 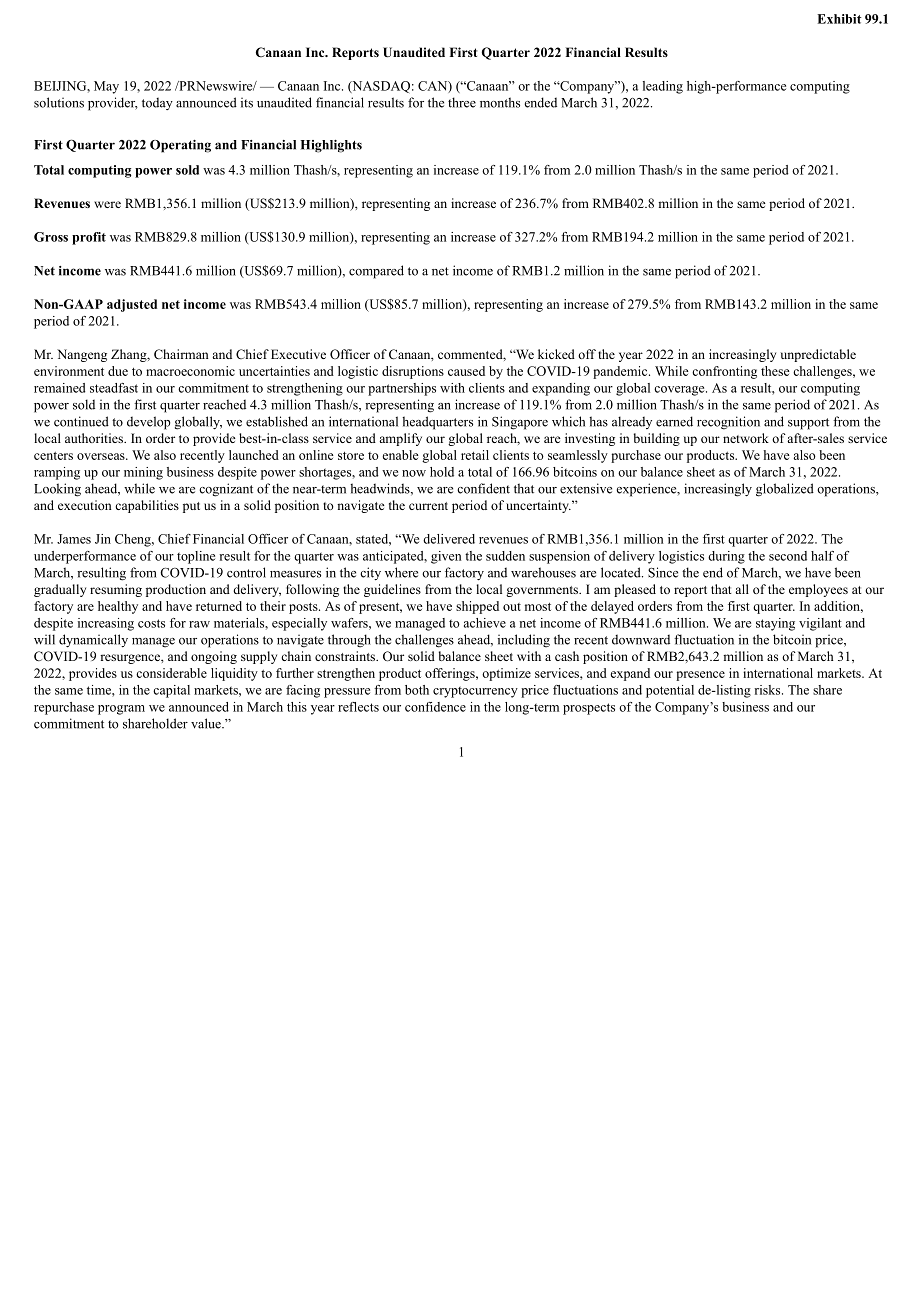 What do you see at coordinates (118, 371) in the image?
I see `due` at bounding box center [118, 371].
